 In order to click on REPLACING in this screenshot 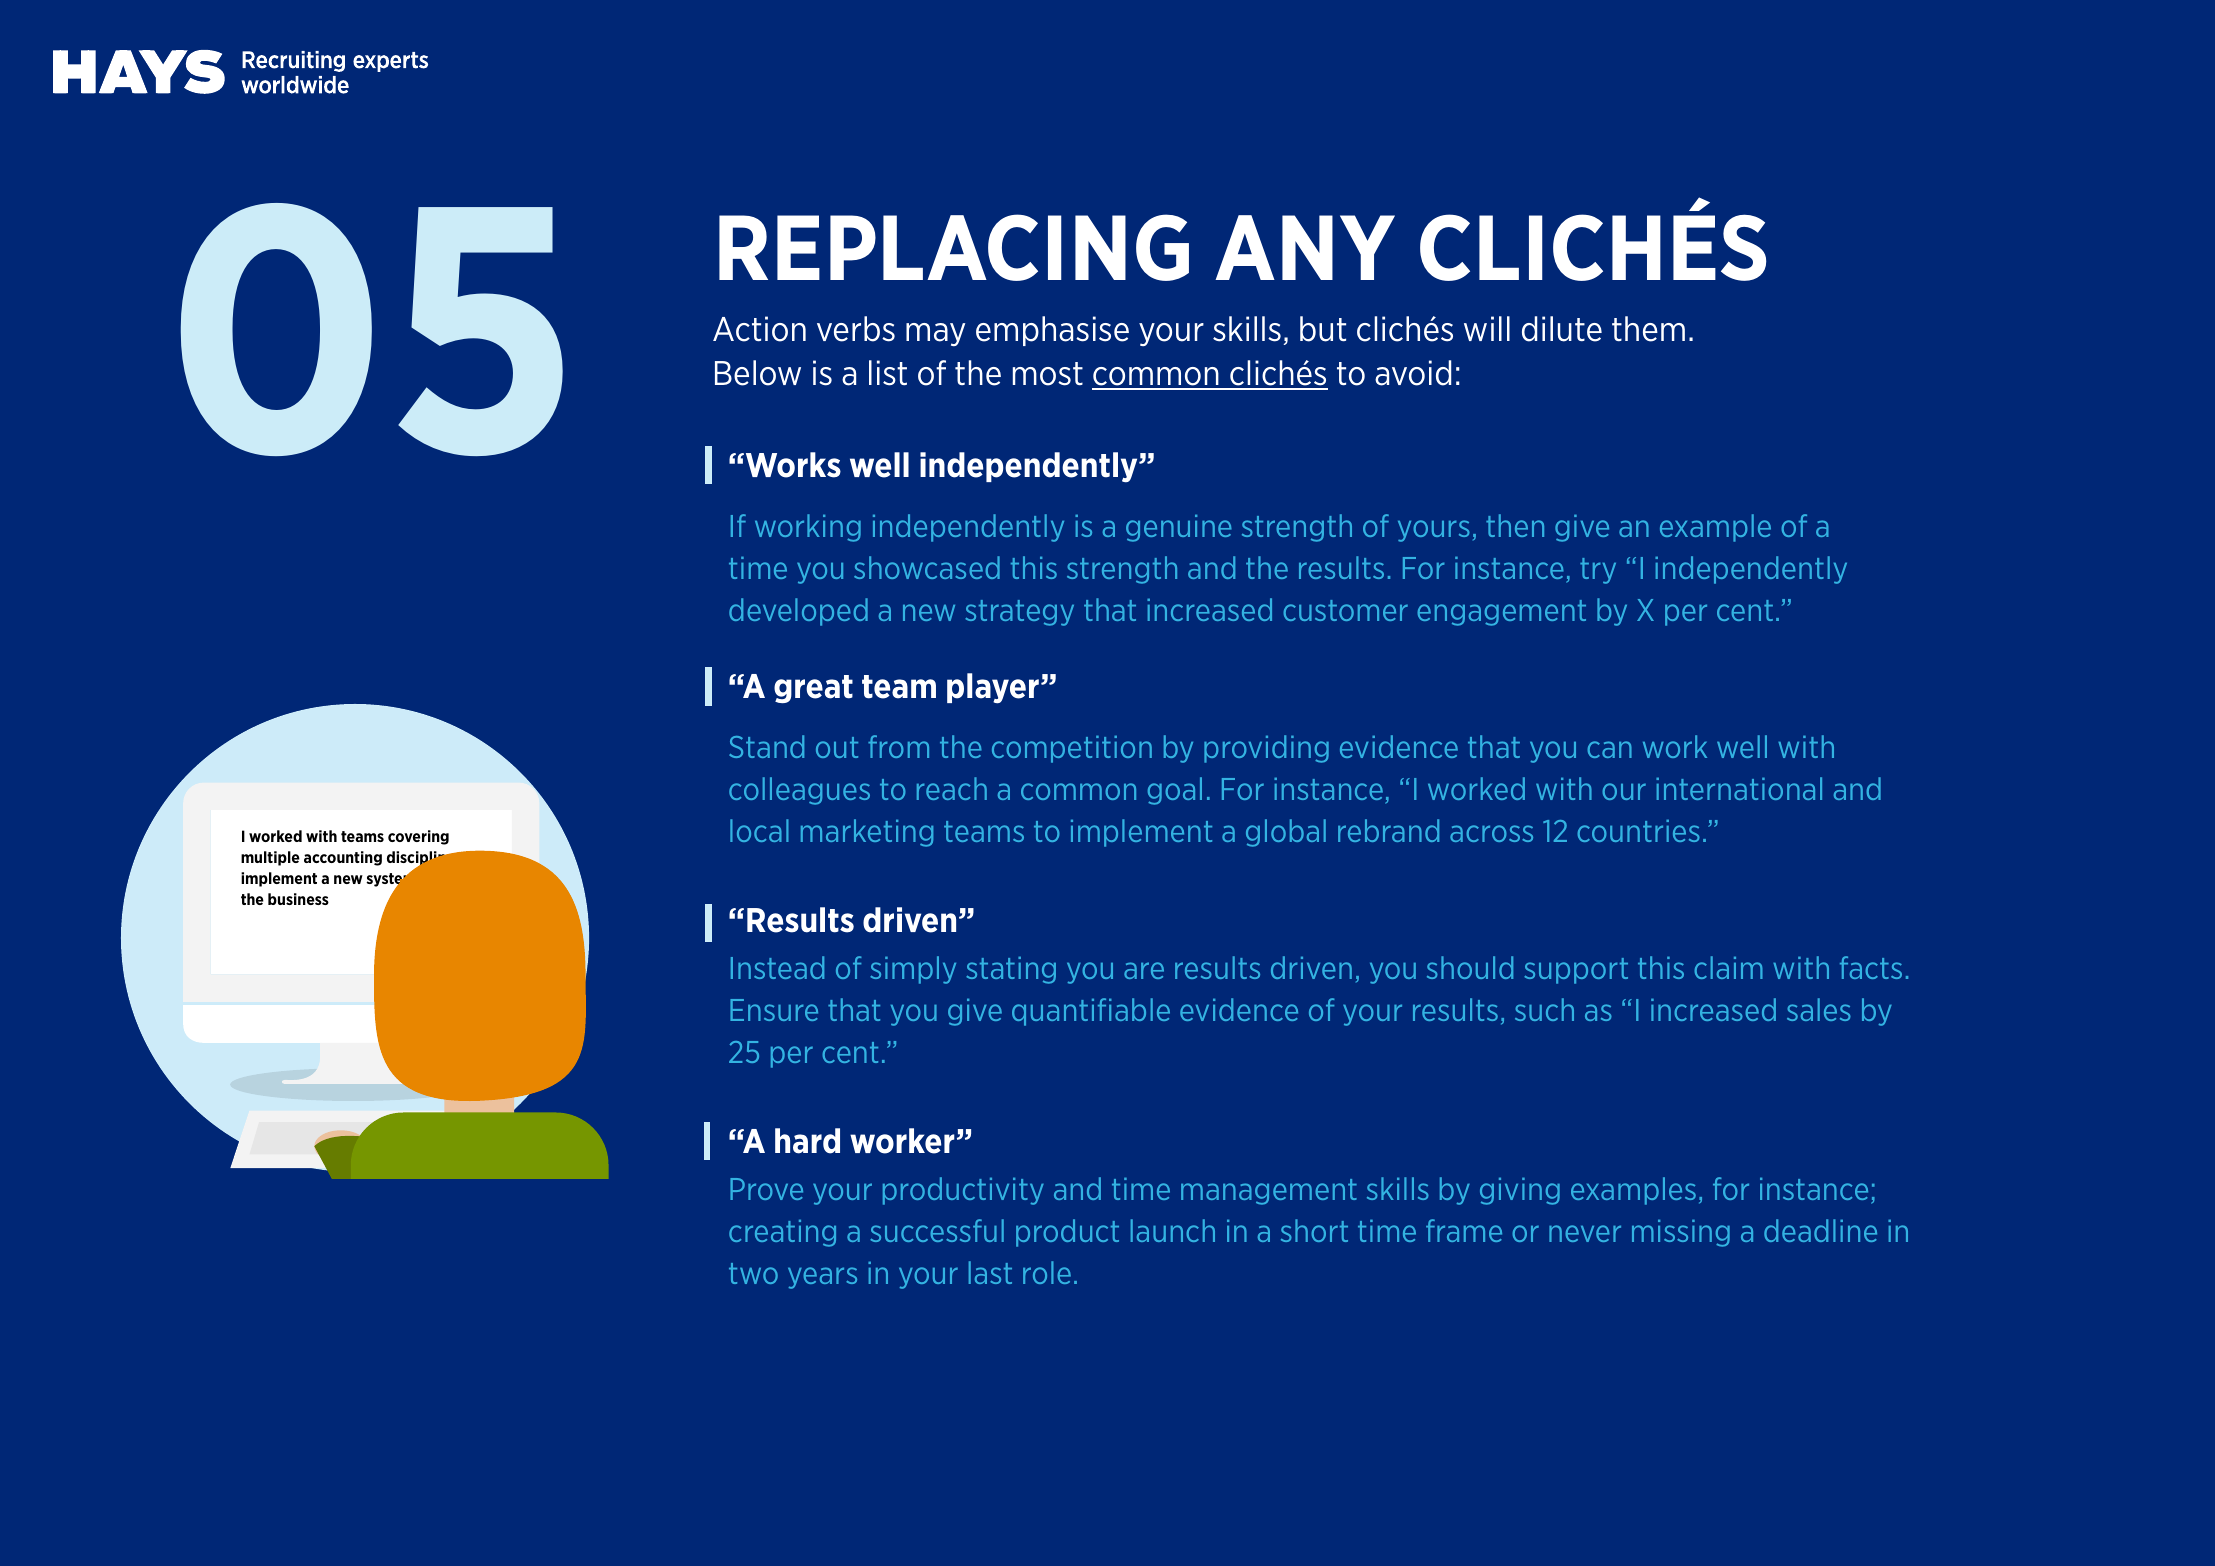, I will do `click(954, 247)`.
